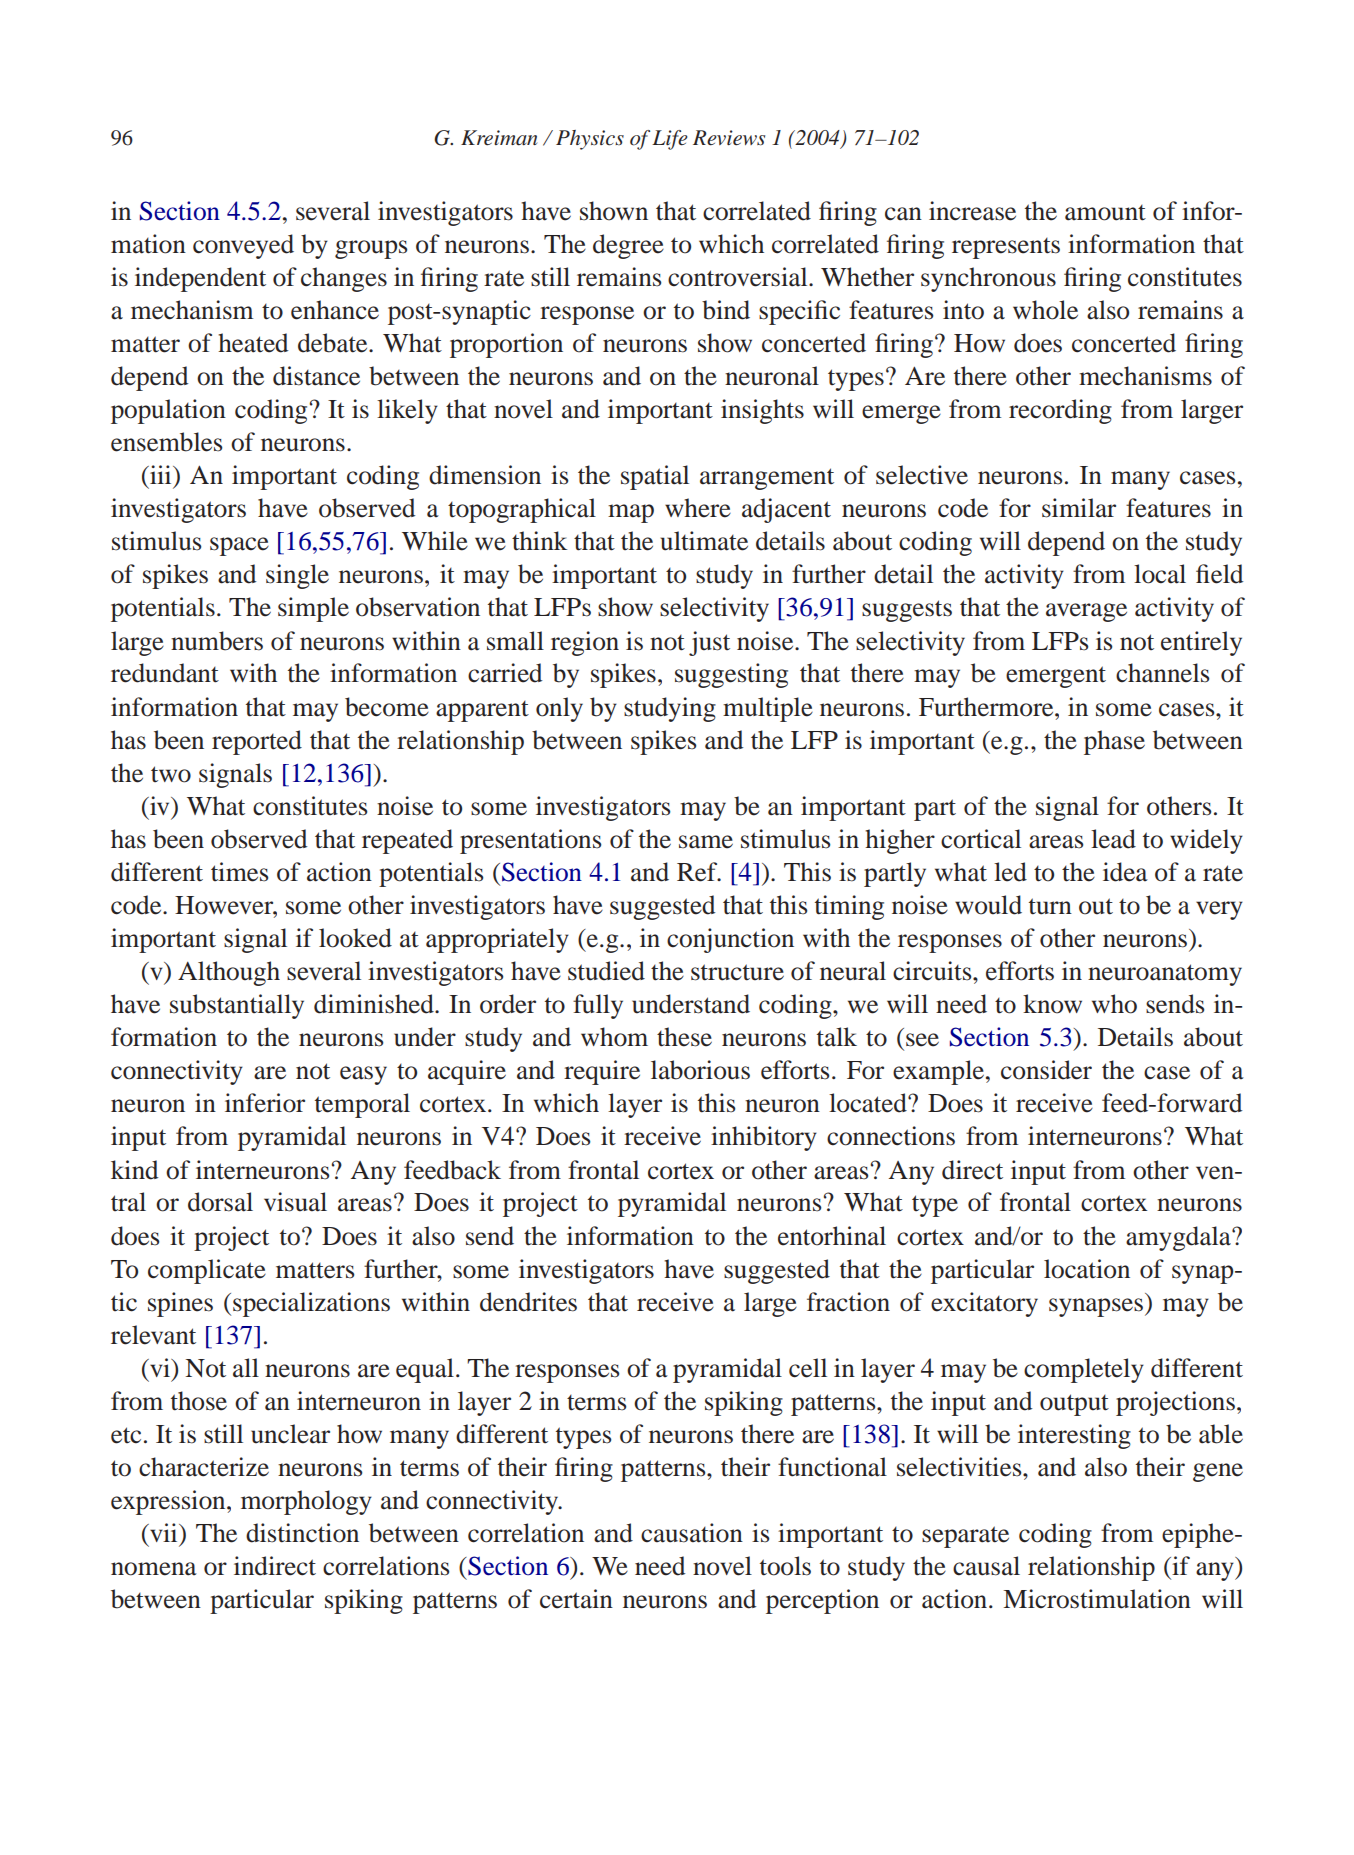  I want to click on Life, so click(670, 140).
